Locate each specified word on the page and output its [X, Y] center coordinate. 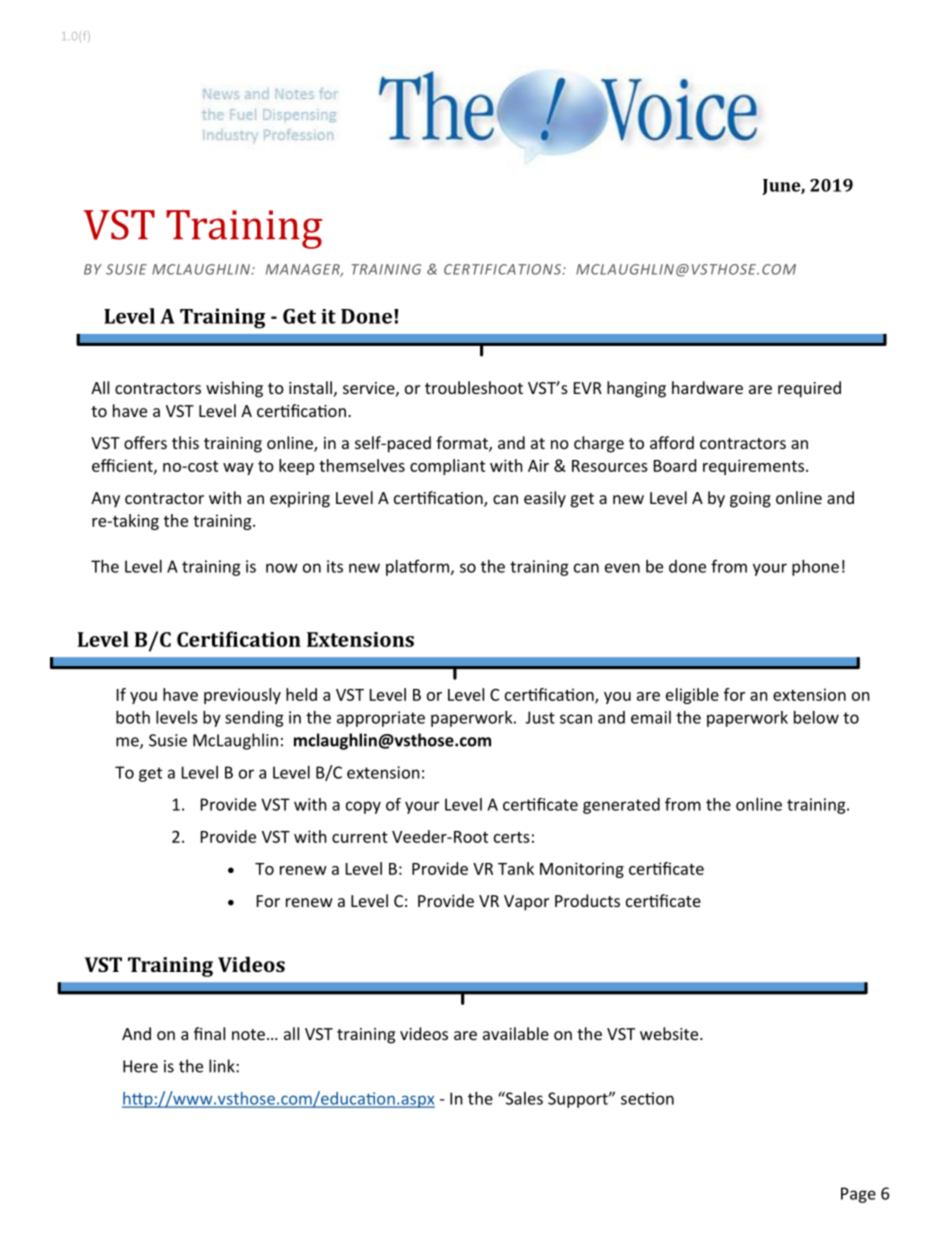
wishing [234, 389]
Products [587, 900]
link [223, 1066]
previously [242, 696]
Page [858, 1195]
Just [540, 717]
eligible [692, 696]
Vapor [526, 903]
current [360, 837]
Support [579, 1100]
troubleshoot [474, 387]
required [809, 389]
